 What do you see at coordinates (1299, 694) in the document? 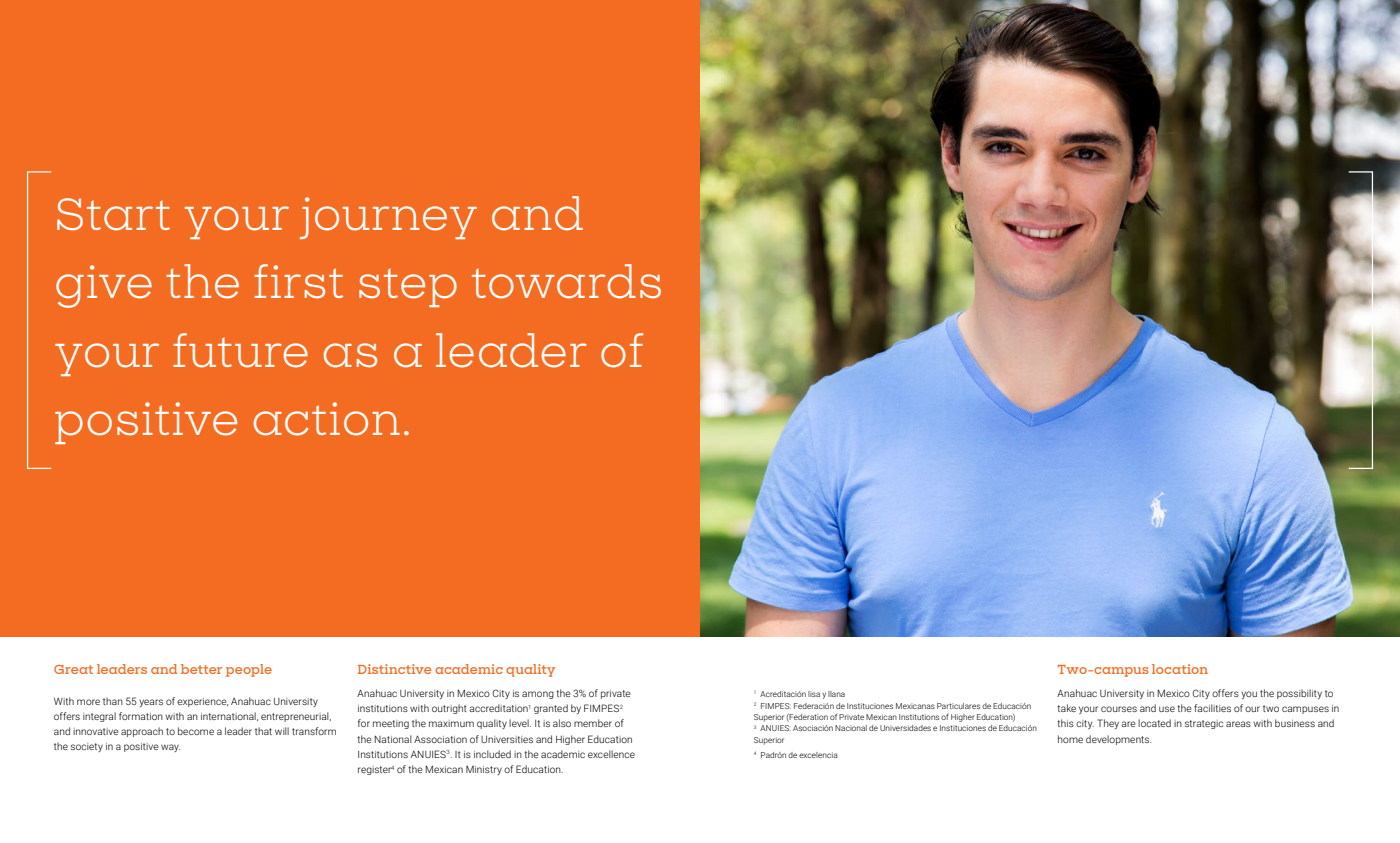
I see `possibility` at bounding box center [1299, 694].
